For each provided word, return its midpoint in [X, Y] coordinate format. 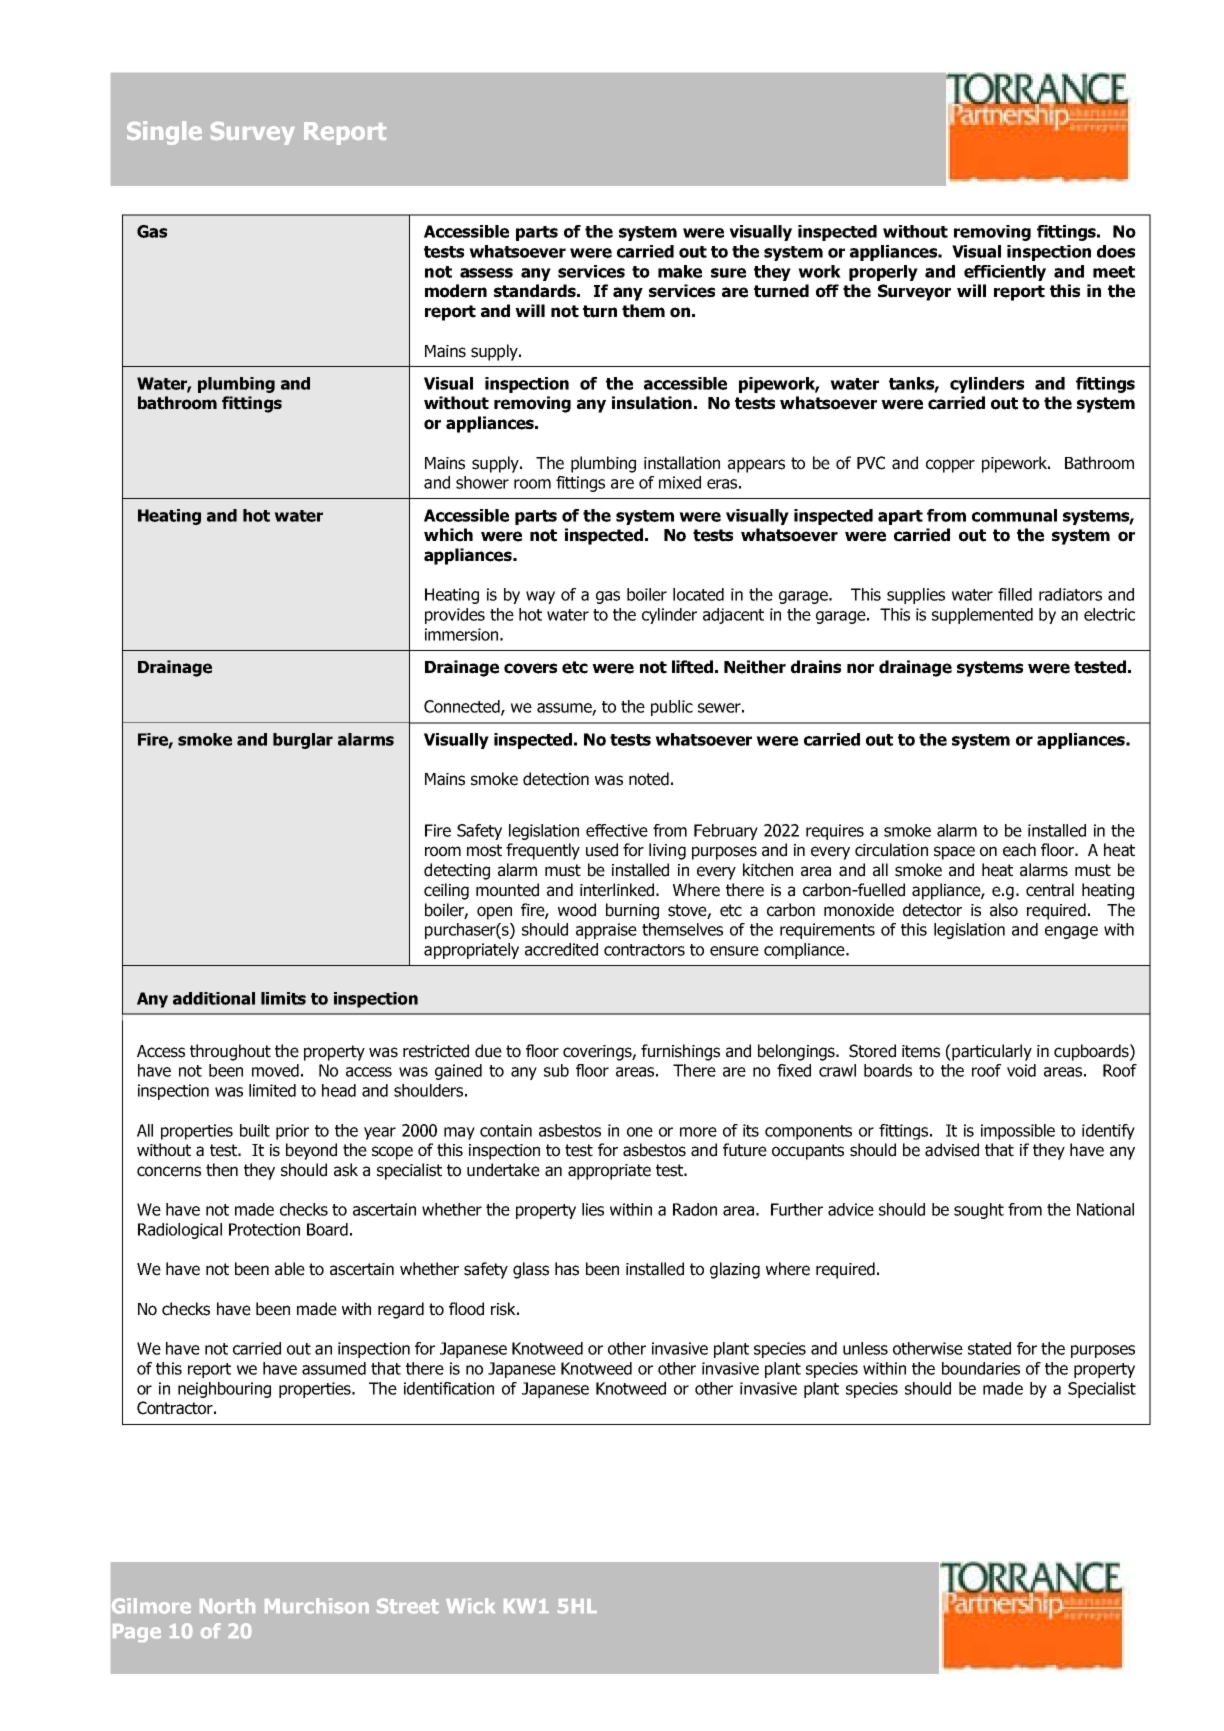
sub [556, 1070]
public [672, 708]
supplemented [982, 616]
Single [164, 133]
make [680, 271]
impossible [1018, 1132]
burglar [303, 741]
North [227, 1606]
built [255, 1130]
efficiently [1005, 273]
